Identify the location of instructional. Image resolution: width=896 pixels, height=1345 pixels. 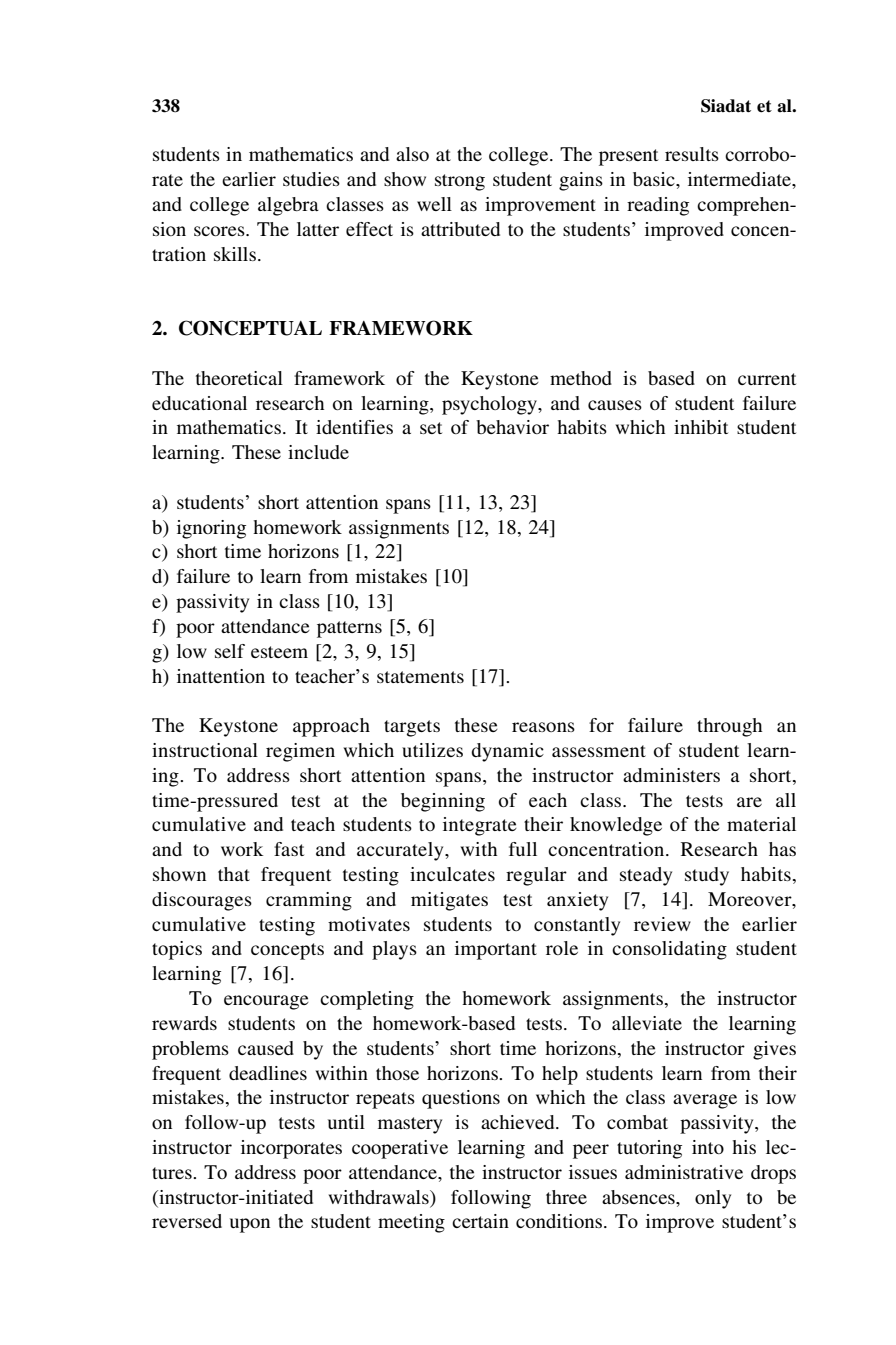
(205, 750).
